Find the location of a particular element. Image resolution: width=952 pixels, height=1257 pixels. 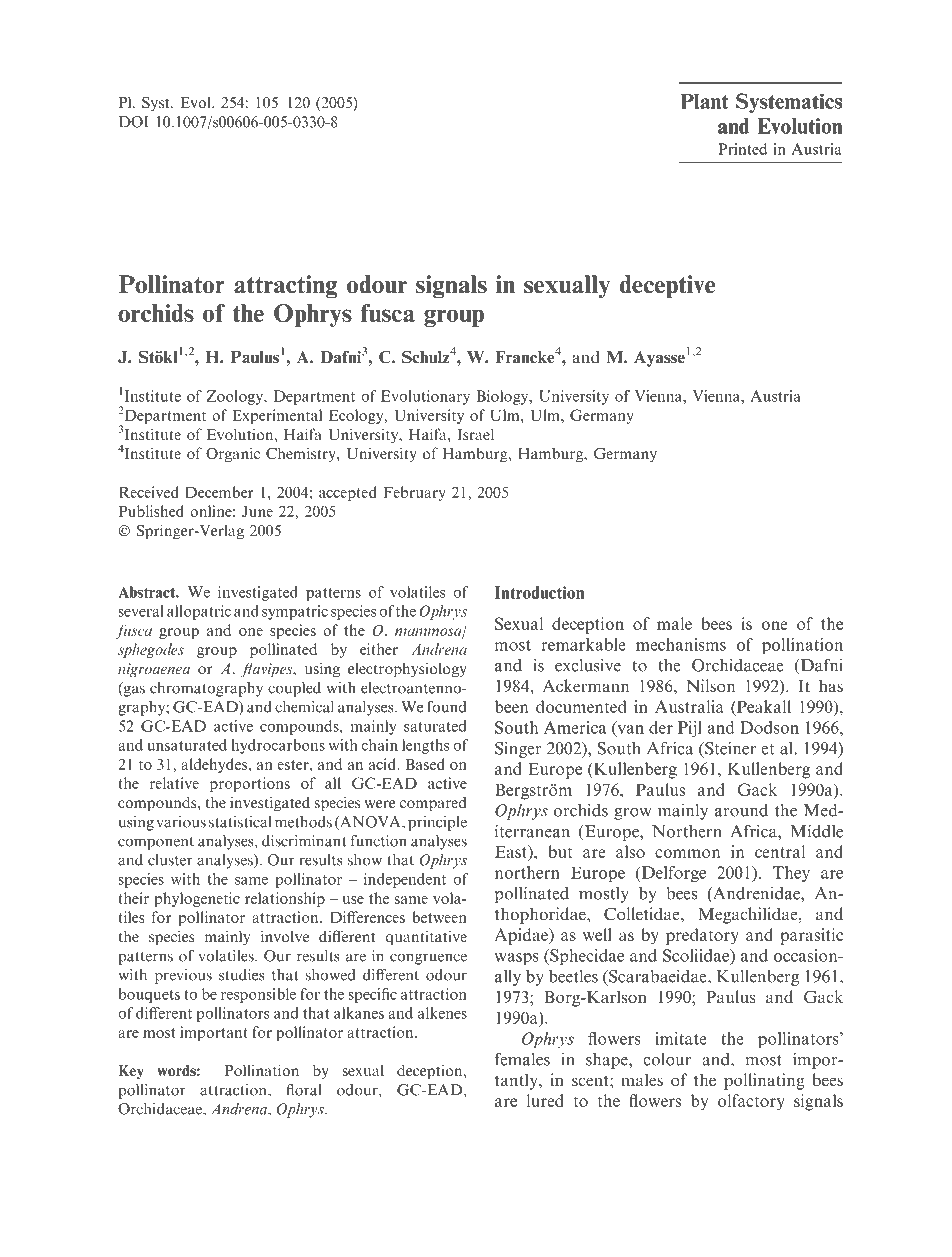

Austria is located at coordinates (776, 396).
